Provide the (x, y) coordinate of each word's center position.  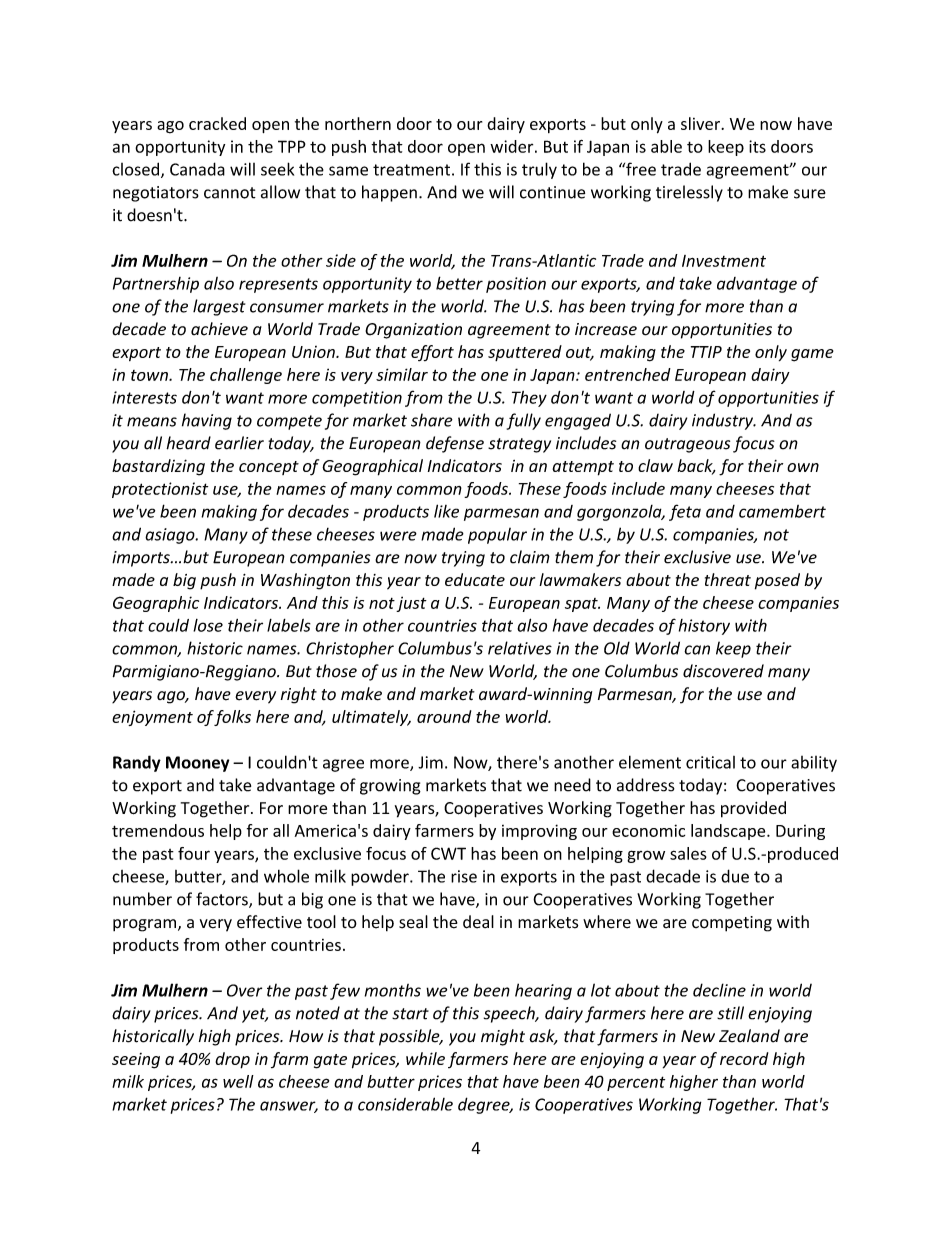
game (812, 355)
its (757, 146)
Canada (197, 169)
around (444, 716)
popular (497, 536)
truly (539, 170)
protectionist (160, 490)
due (735, 876)
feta (685, 512)
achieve (219, 329)
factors (223, 900)
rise (464, 876)
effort (432, 353)
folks (232, 718)
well (238, 1081)
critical (710, 762)
